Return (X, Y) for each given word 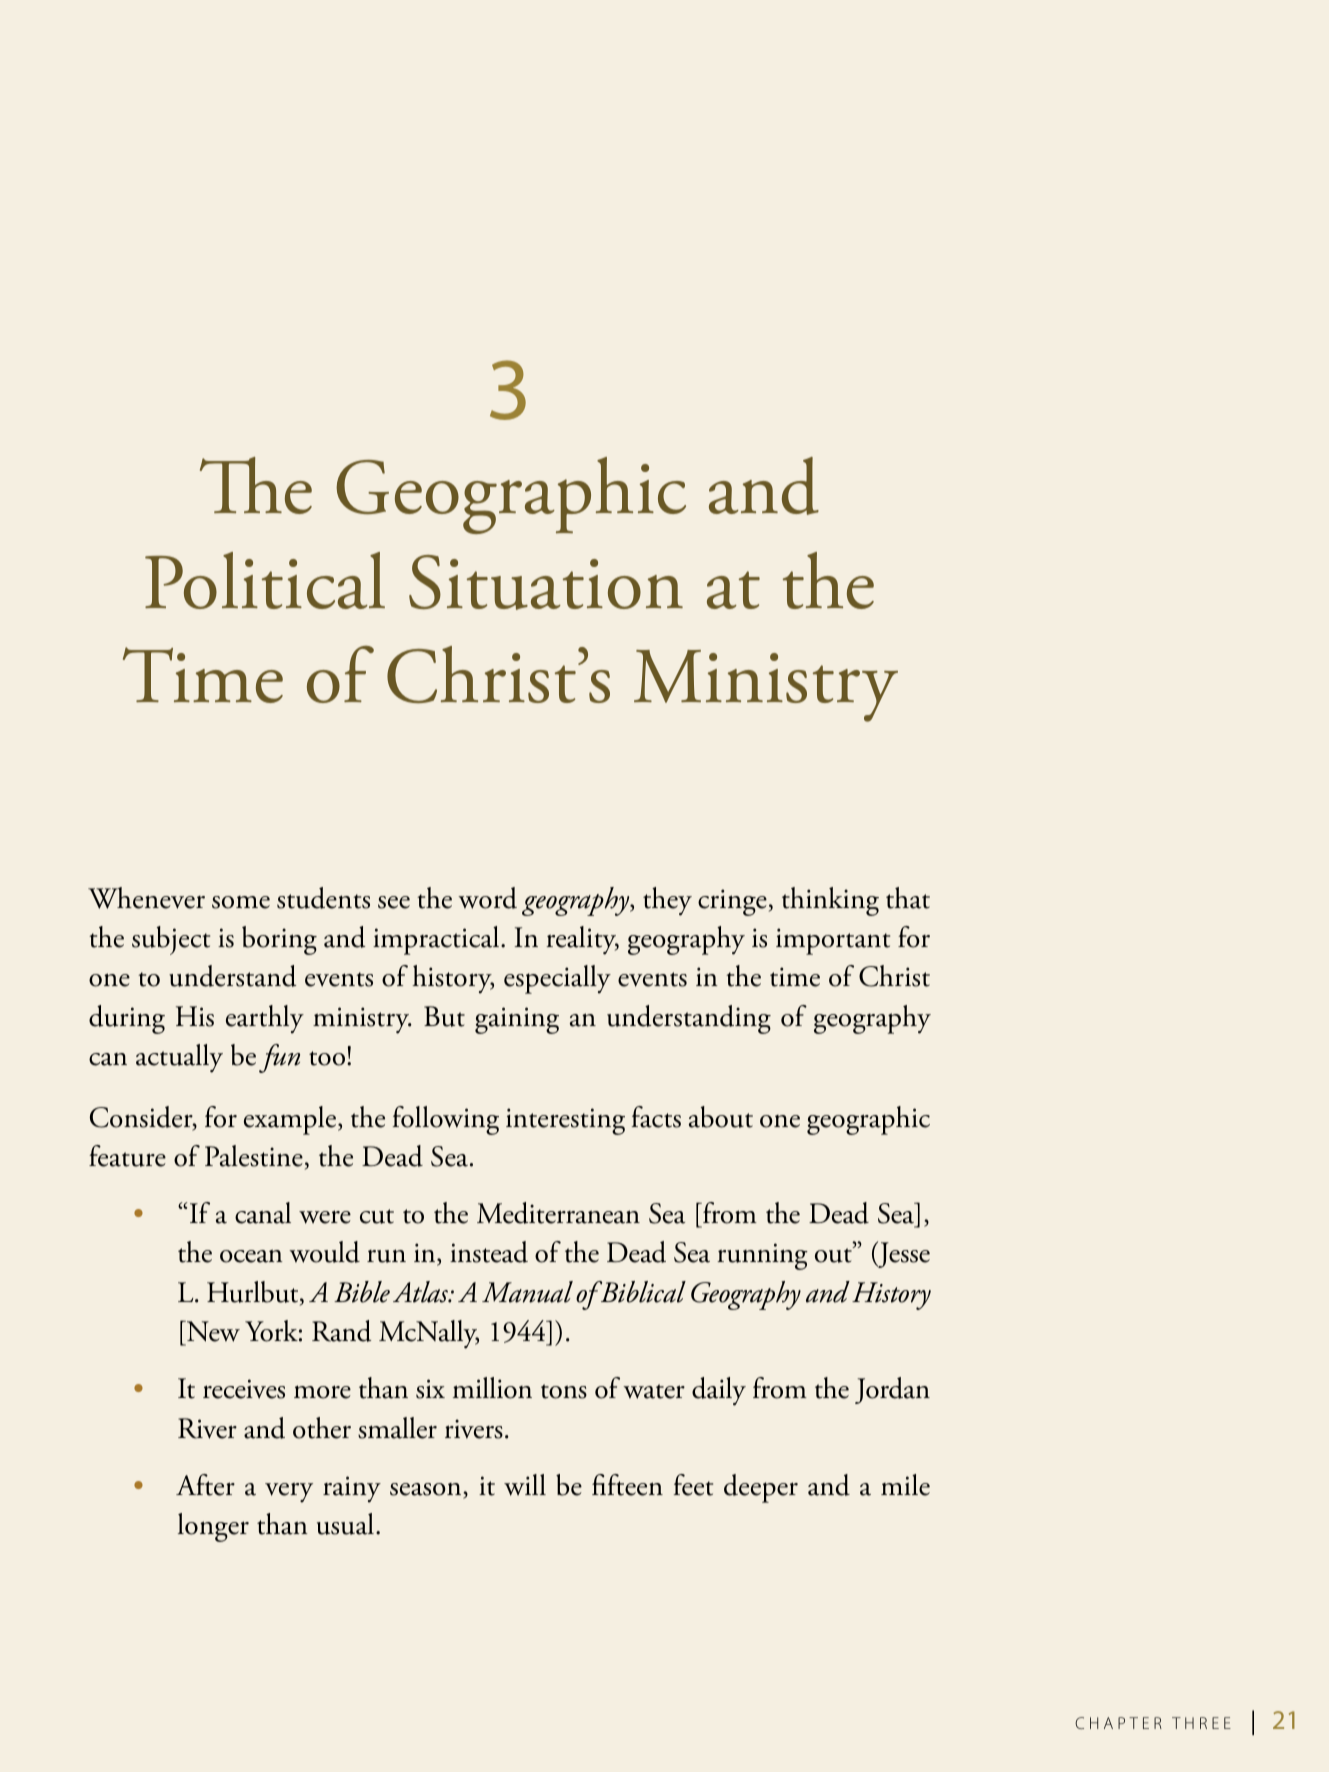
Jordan (892, 1390)
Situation (546, 582)
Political (265, 580)
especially (557, 979)
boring (279, 940)
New (212, 1333)
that (908, 898)
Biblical (642, 1292)
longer (213, 1527)
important (833, 941)
